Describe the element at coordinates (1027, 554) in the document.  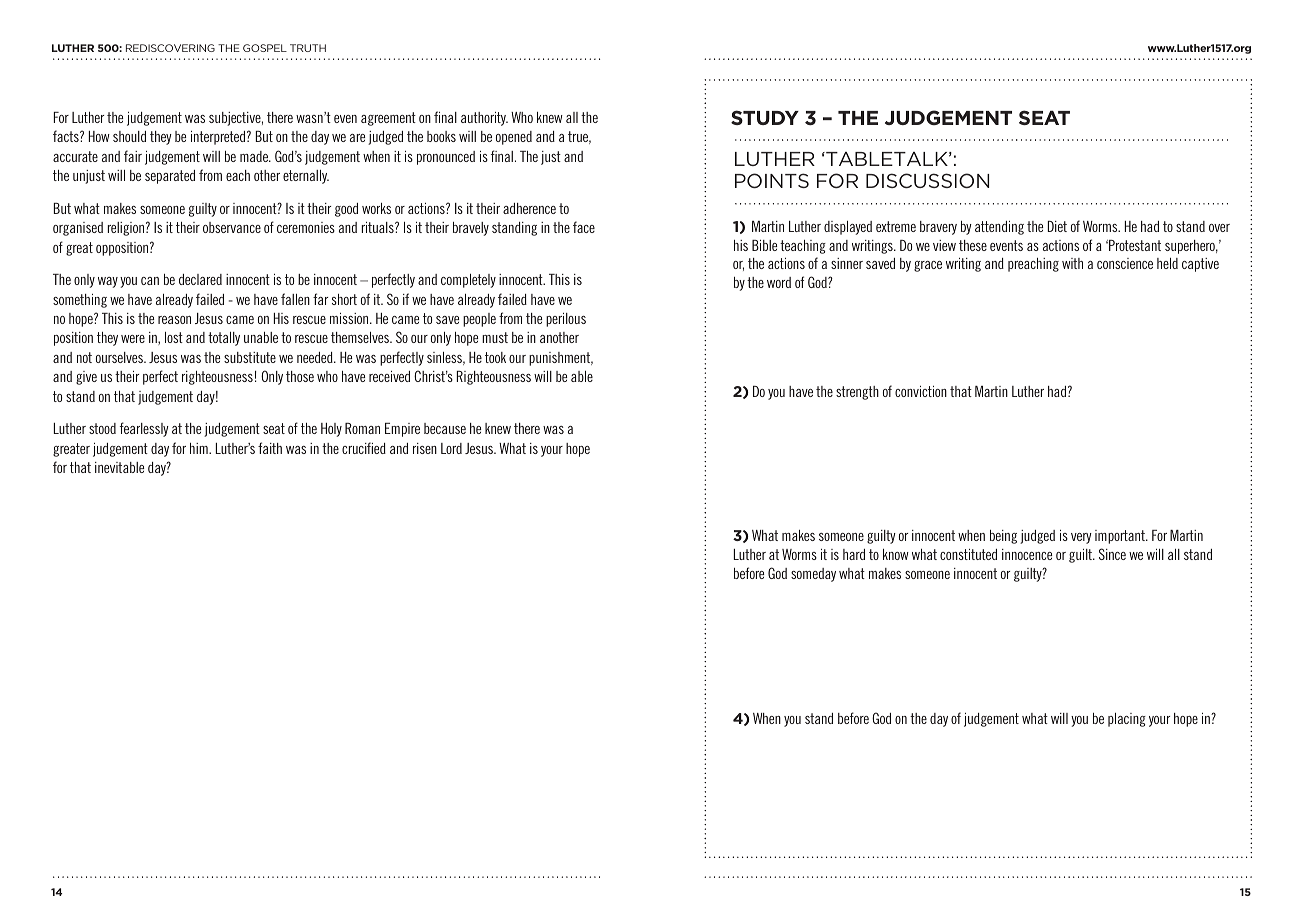
I see `innocence` at that location.
